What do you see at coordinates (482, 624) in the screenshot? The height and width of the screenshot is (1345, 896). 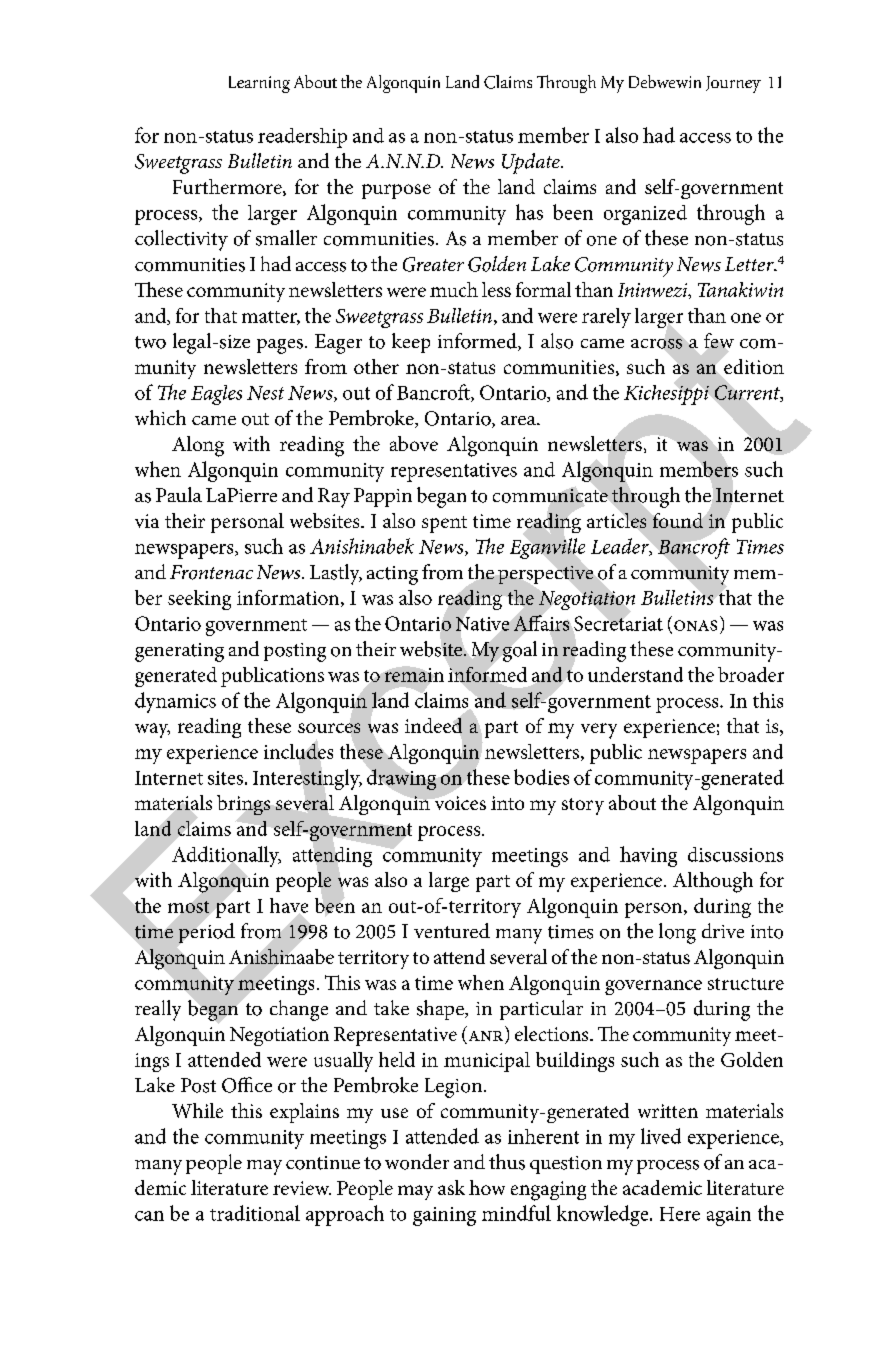 I see `Native` at bounding box center [482, 624].
